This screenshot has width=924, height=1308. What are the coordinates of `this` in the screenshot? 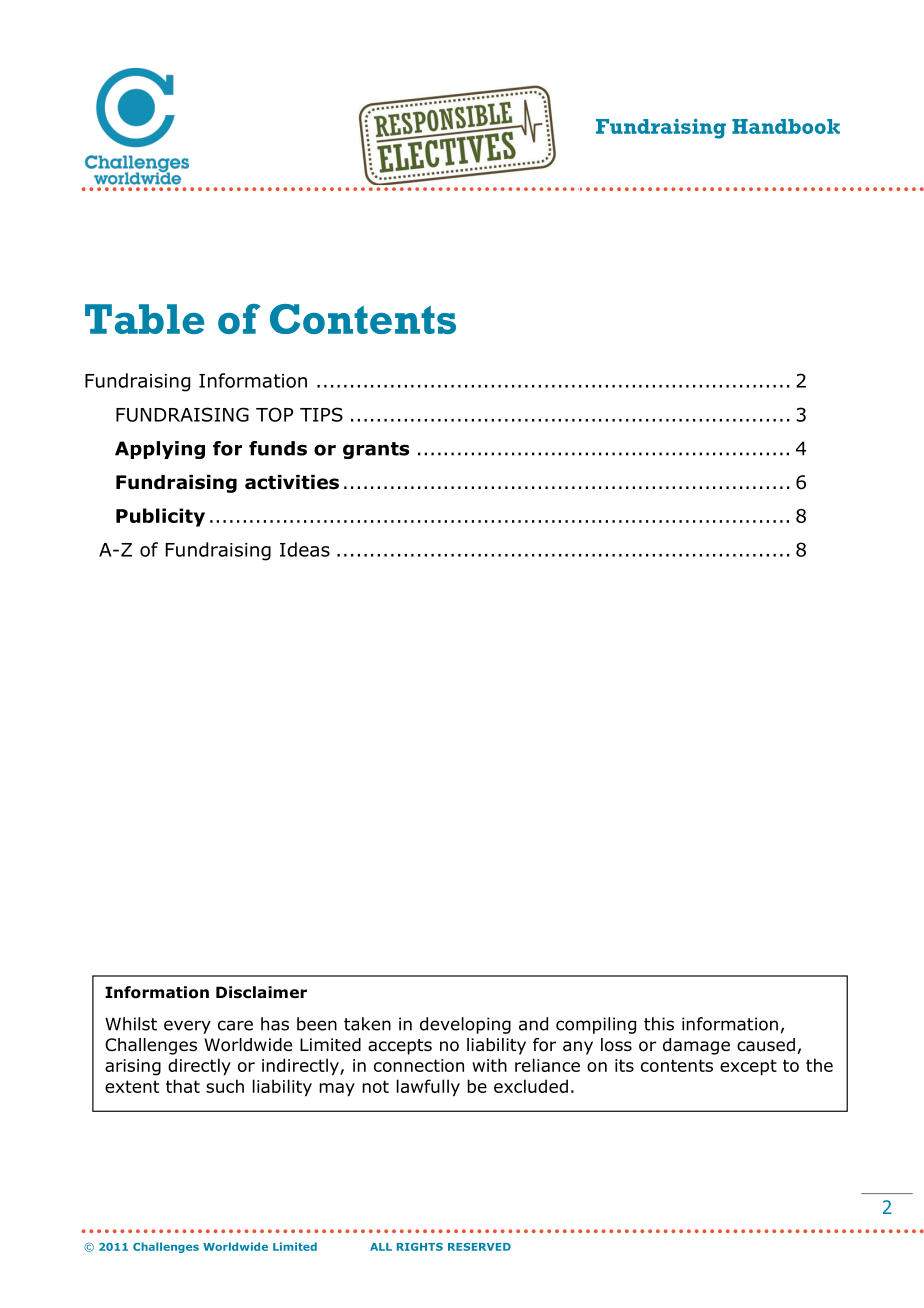 It's located at (659, 1024).
